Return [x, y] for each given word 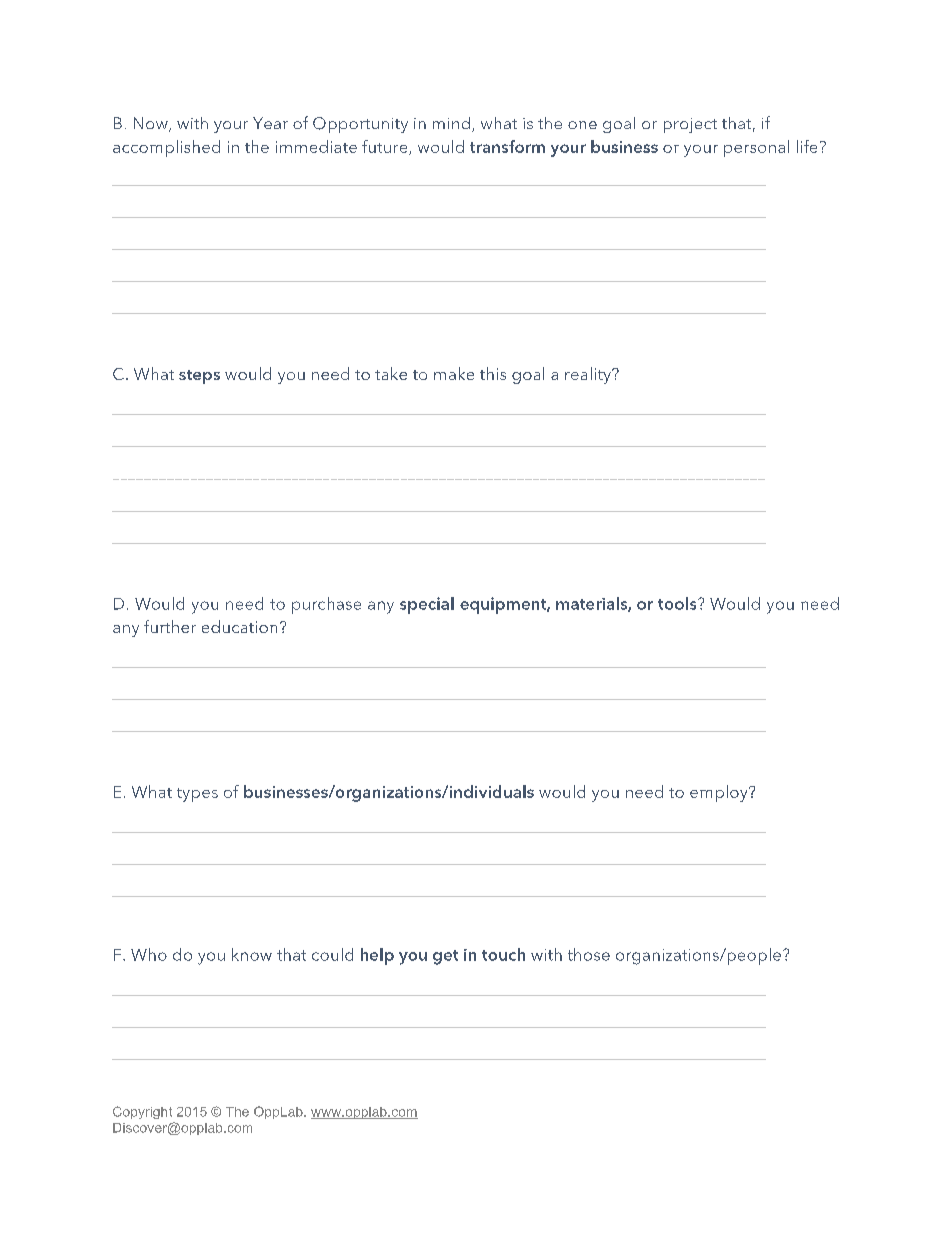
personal [756, 148]
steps [199, 377]
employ [720, 793]
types [197, 795]
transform [507, 146]
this [493, 373]
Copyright [142, 1112]
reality [589, 375]
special [427, 605]
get [445, 957]
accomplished [166, 148]
